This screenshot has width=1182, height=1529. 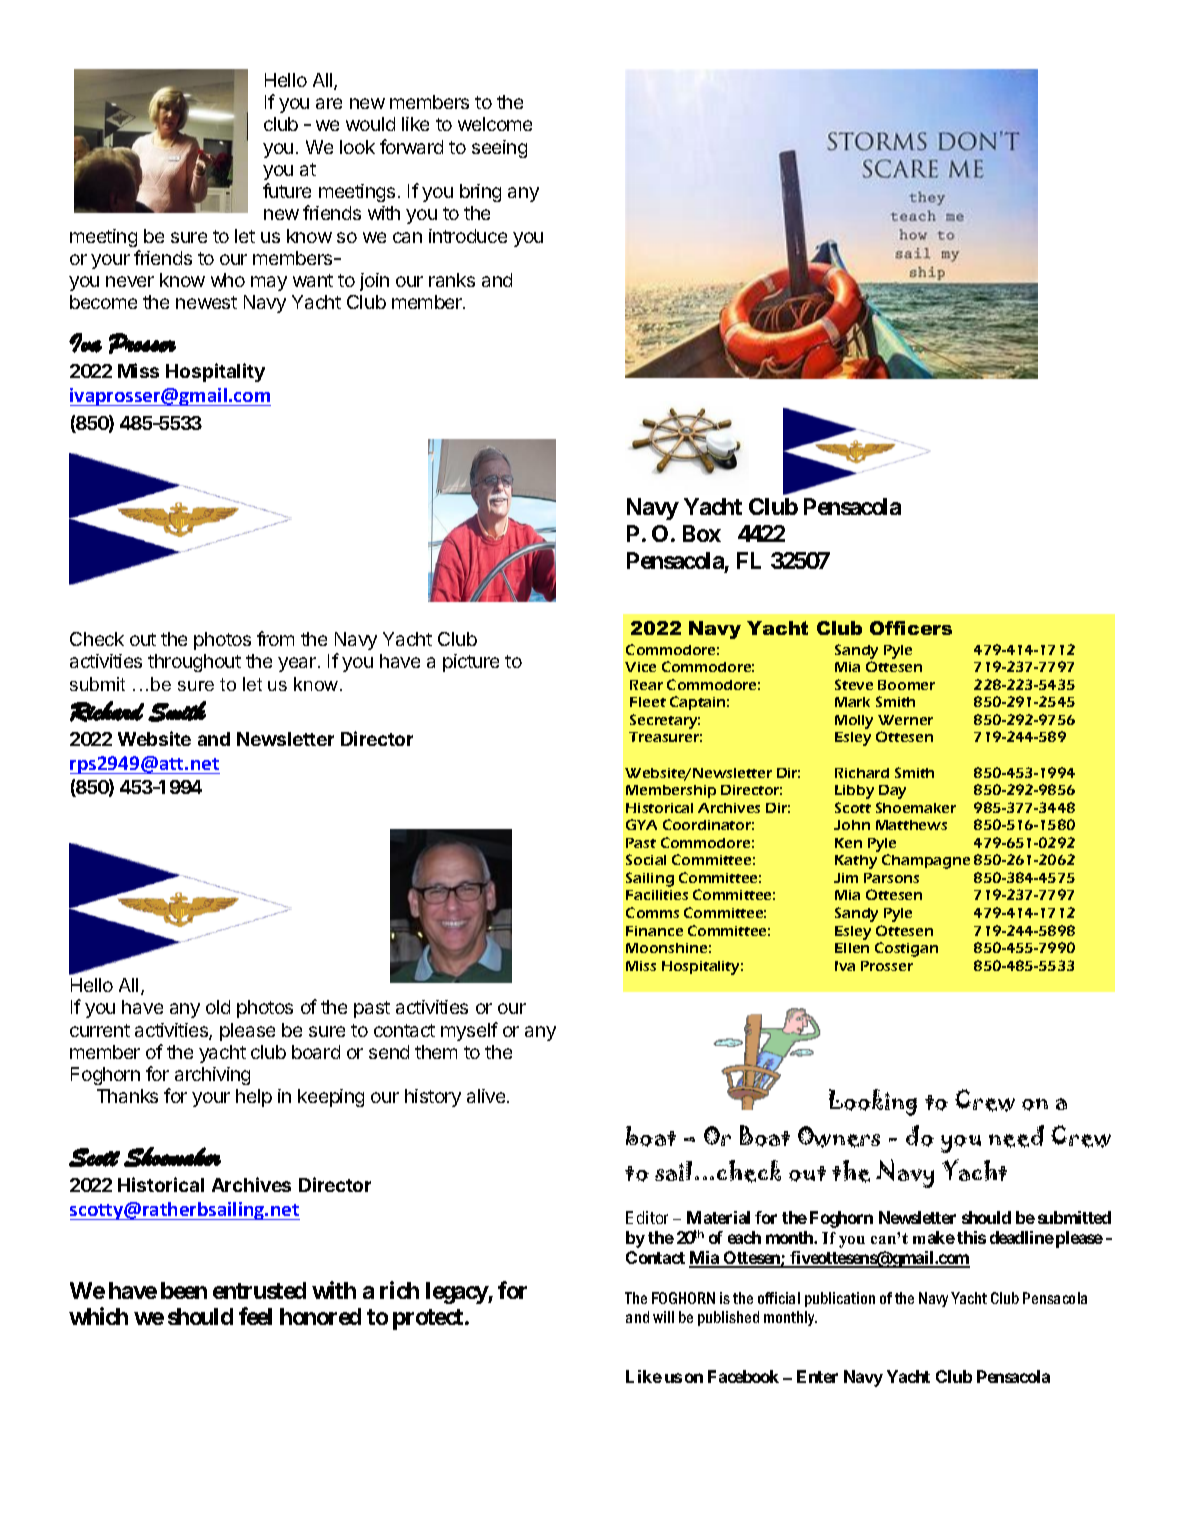 What do you see at coordinates (840, 1299) in the screenshot?
I see `publication` at bounding box center [840, 1299].
